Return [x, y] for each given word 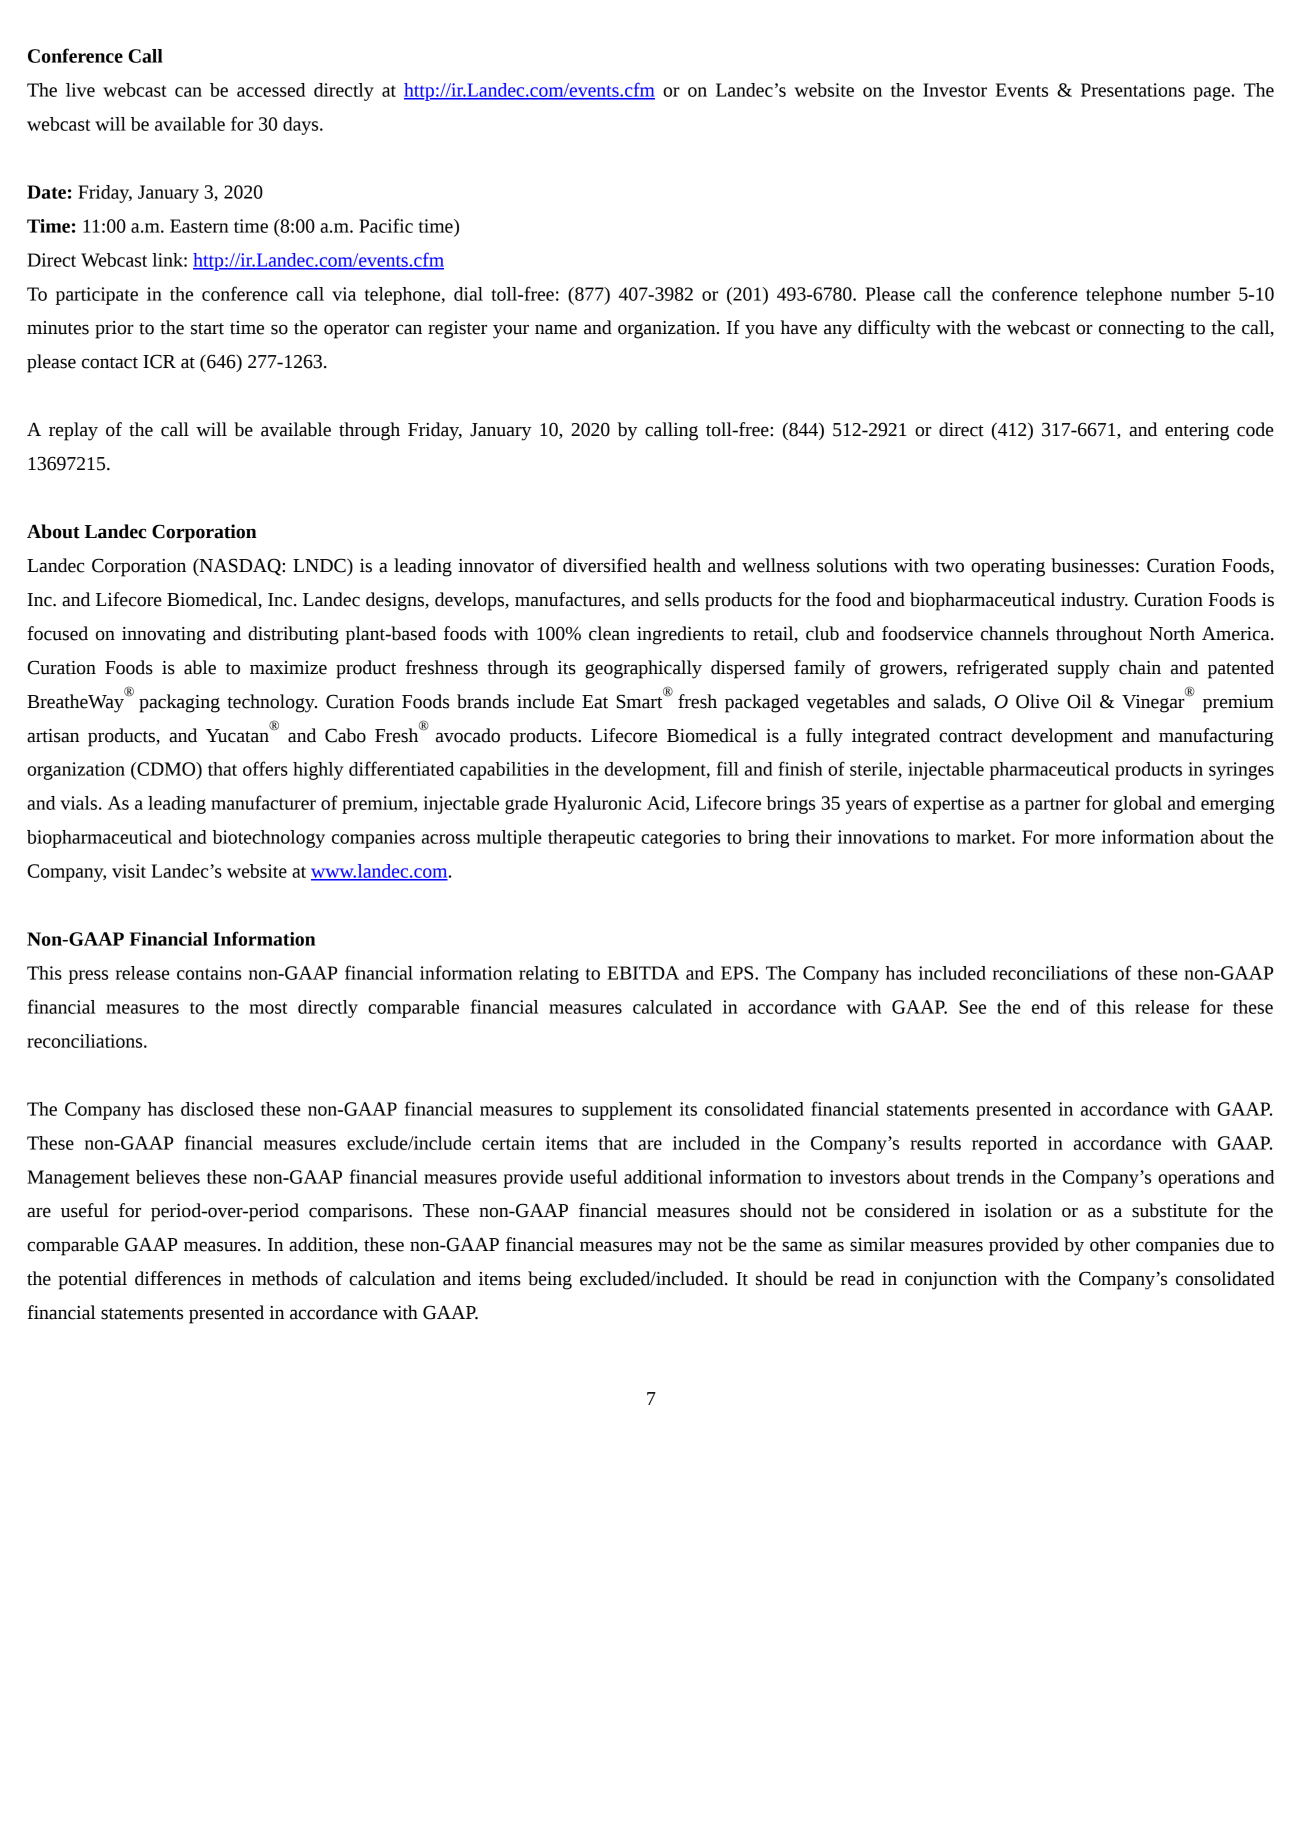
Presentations [1133, 90]
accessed [271, 90]
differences [178, 1278]
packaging [179, 703]
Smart [641, 700]
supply [1084, 669]
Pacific [386, 225]
